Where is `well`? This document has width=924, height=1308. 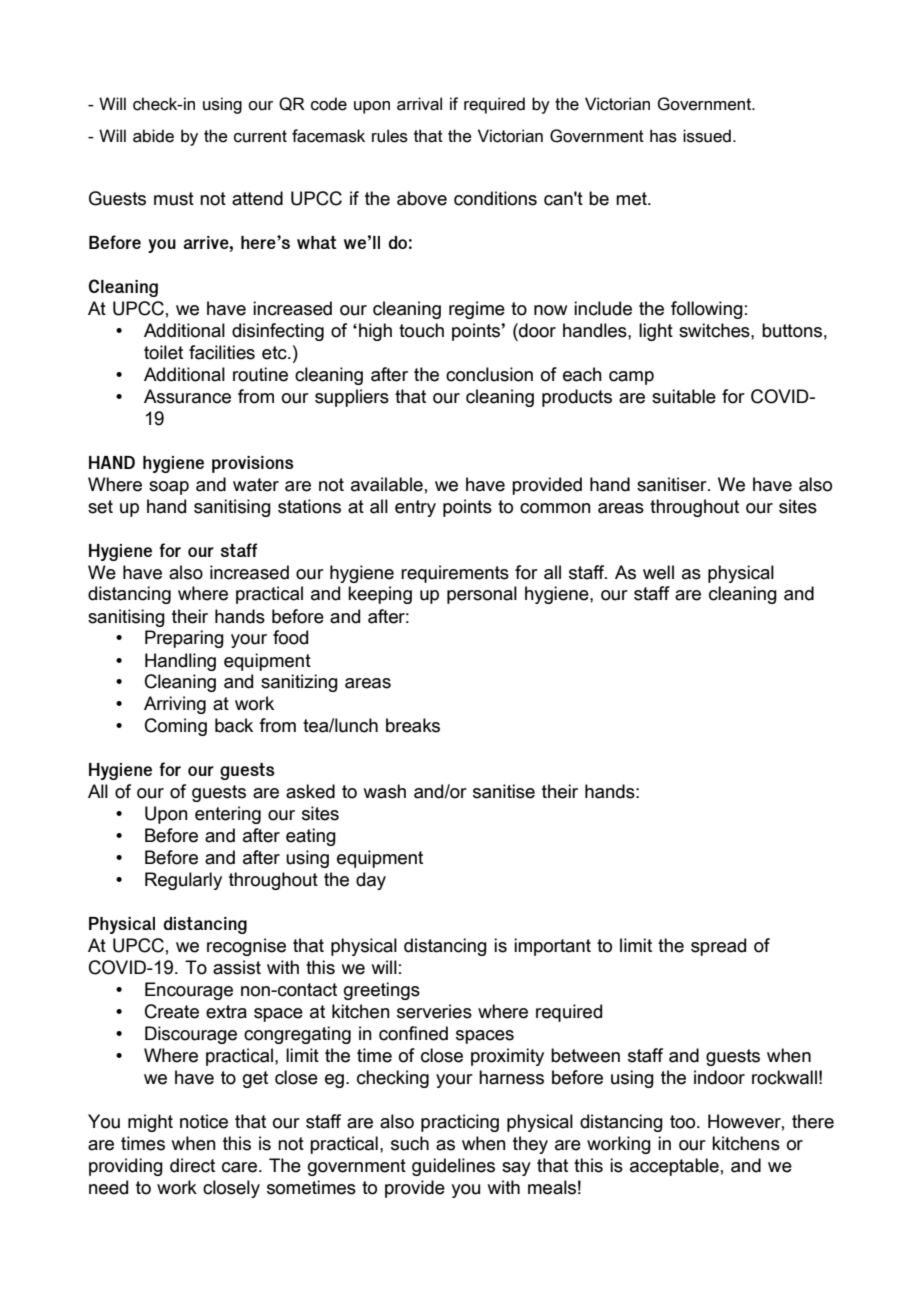 well is located at coordinates (658, 572).
